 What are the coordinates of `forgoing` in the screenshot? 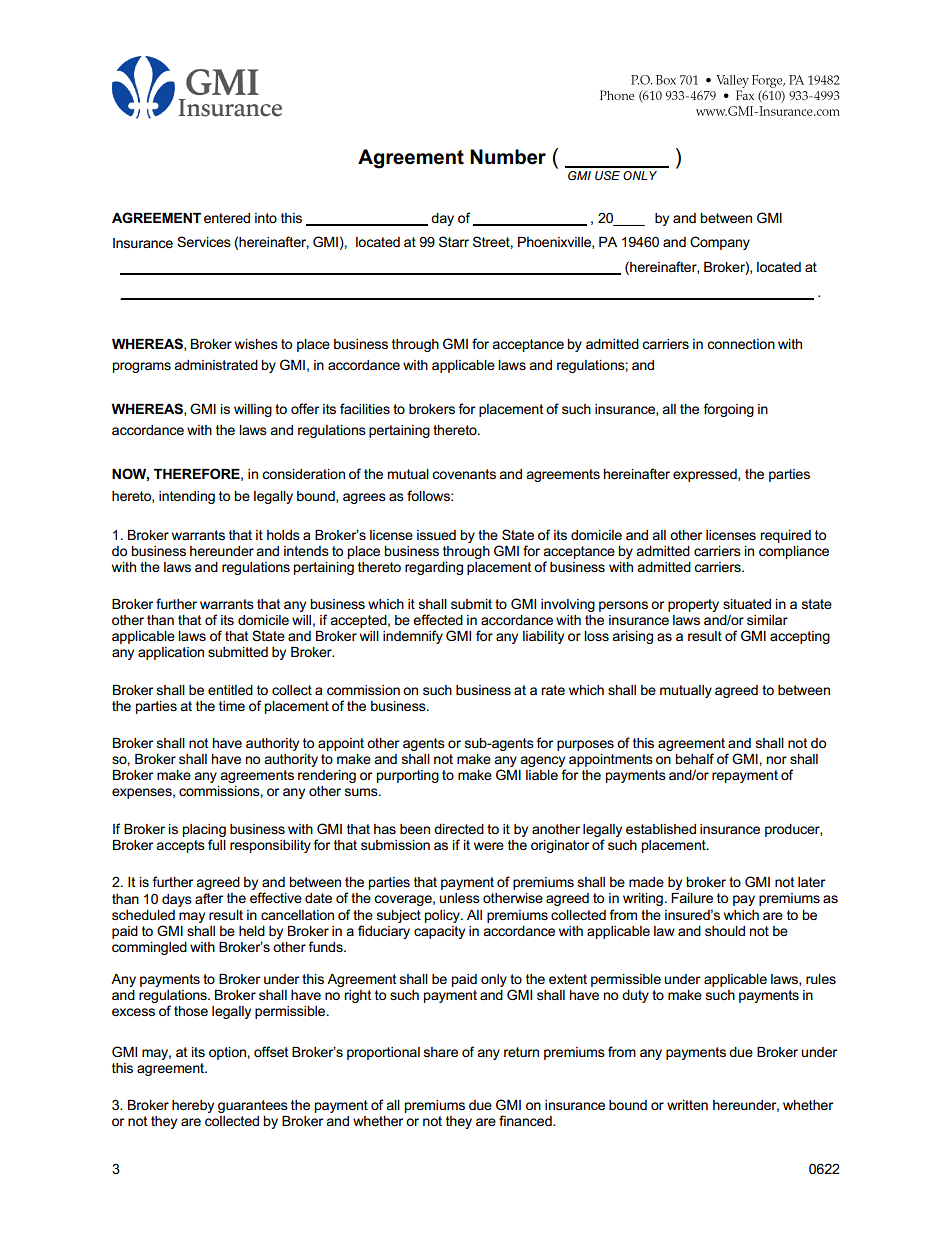 It's located at (729, 410).
